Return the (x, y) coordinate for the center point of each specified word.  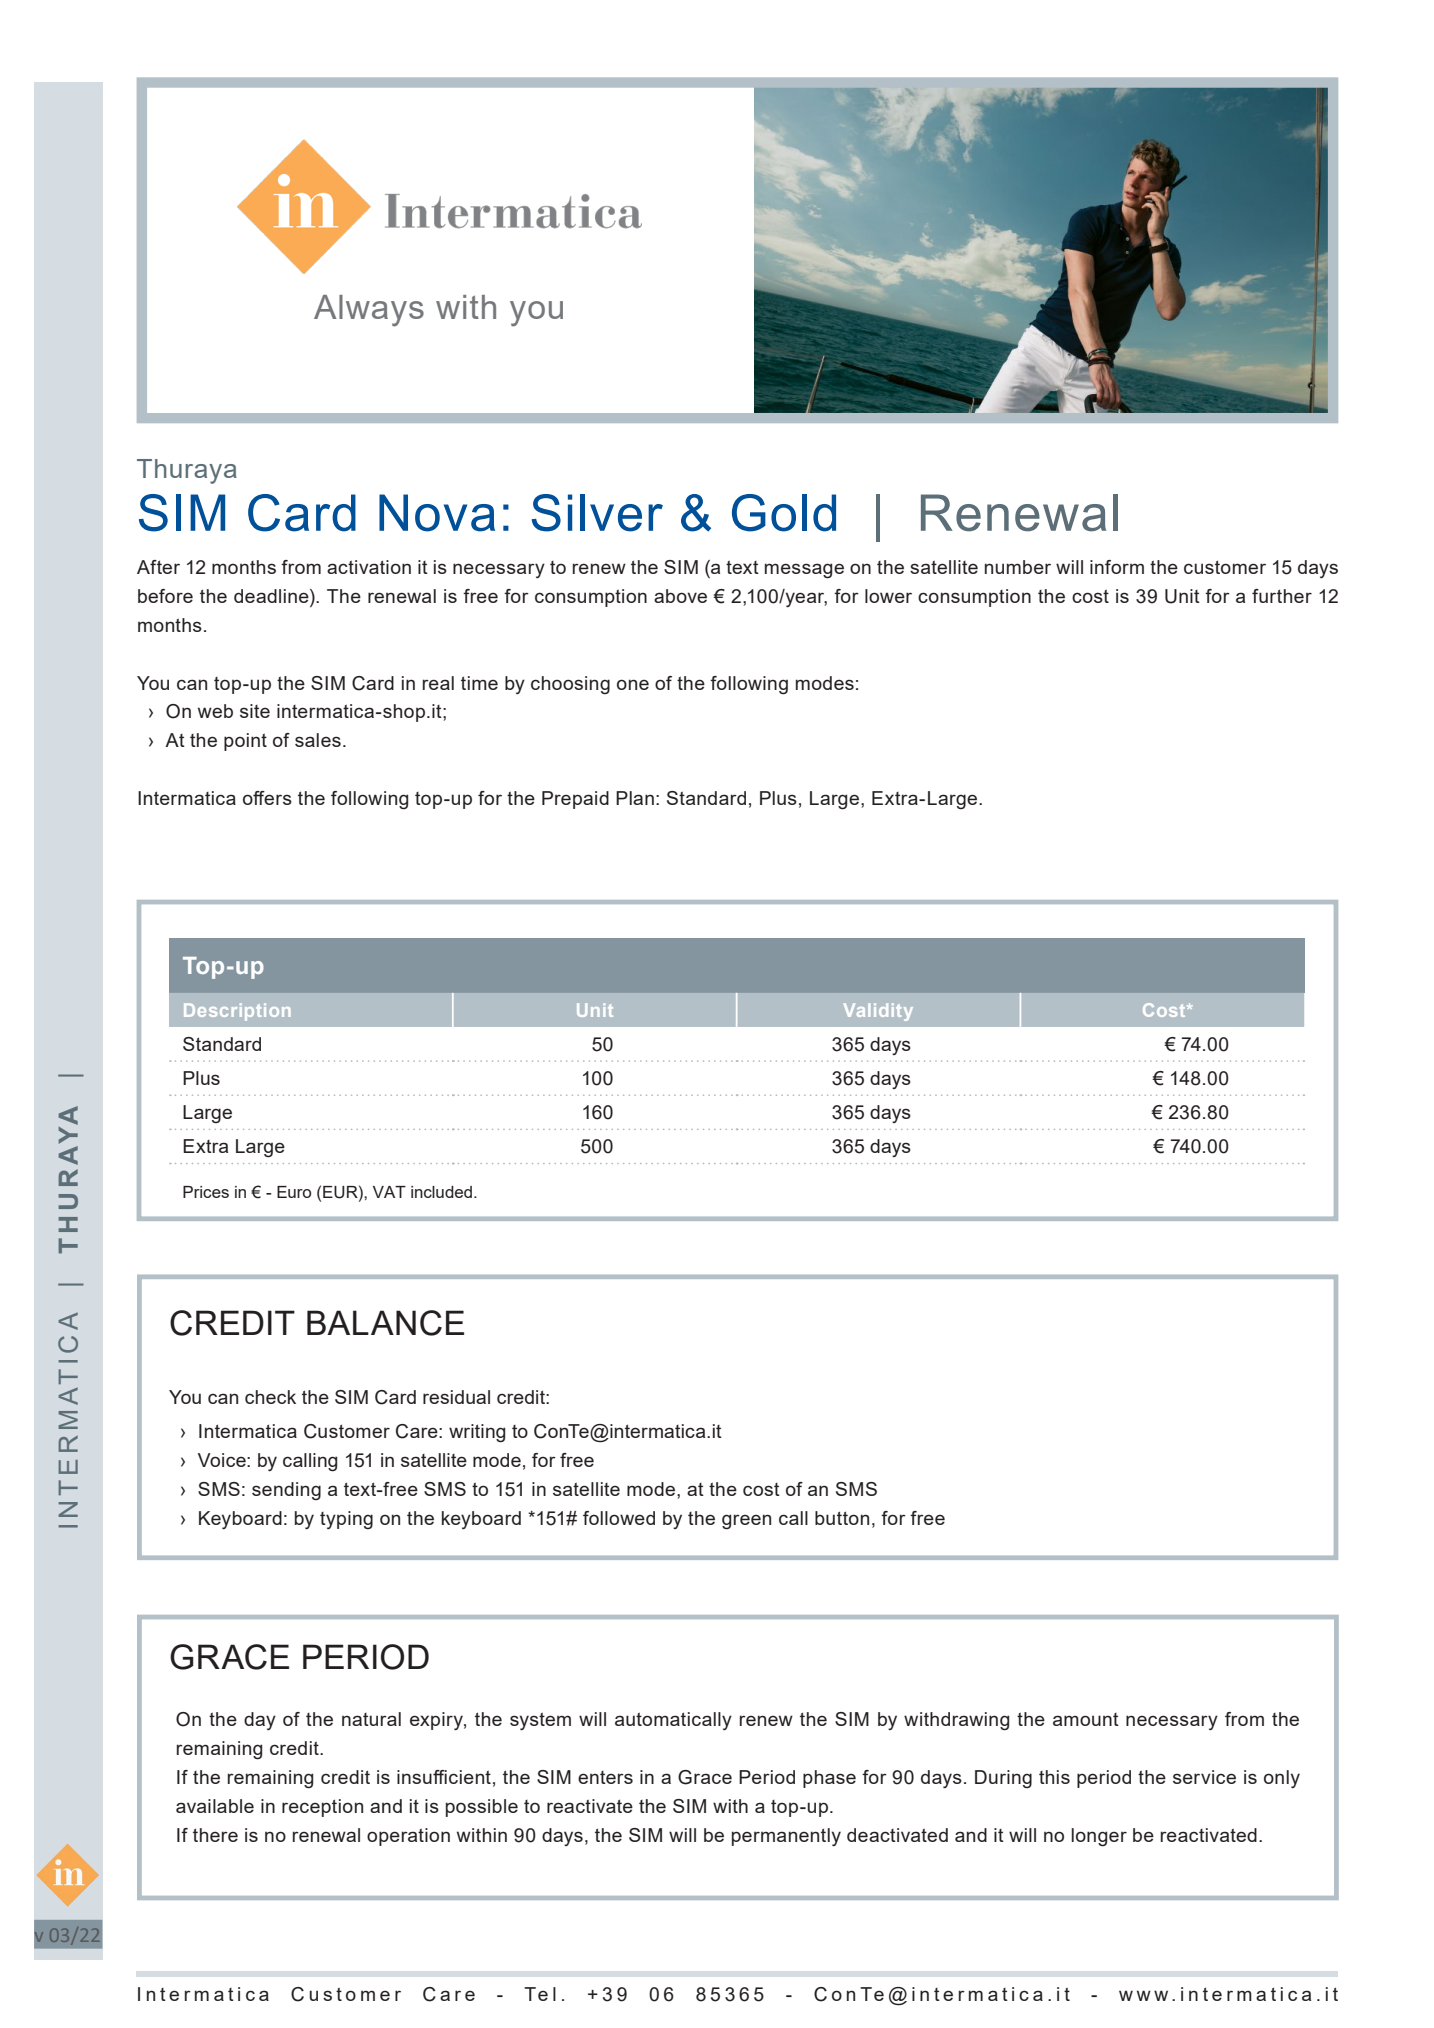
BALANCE (385, 1323)
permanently (786, 1837)
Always (369, 311)
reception (322, 1808)
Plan (635, 798)
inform (1117, 567)
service (1204, 1777)
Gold (784, 513)
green (746, 1522)
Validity (878, 1012)
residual (456, 1397)
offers (267, 798)
